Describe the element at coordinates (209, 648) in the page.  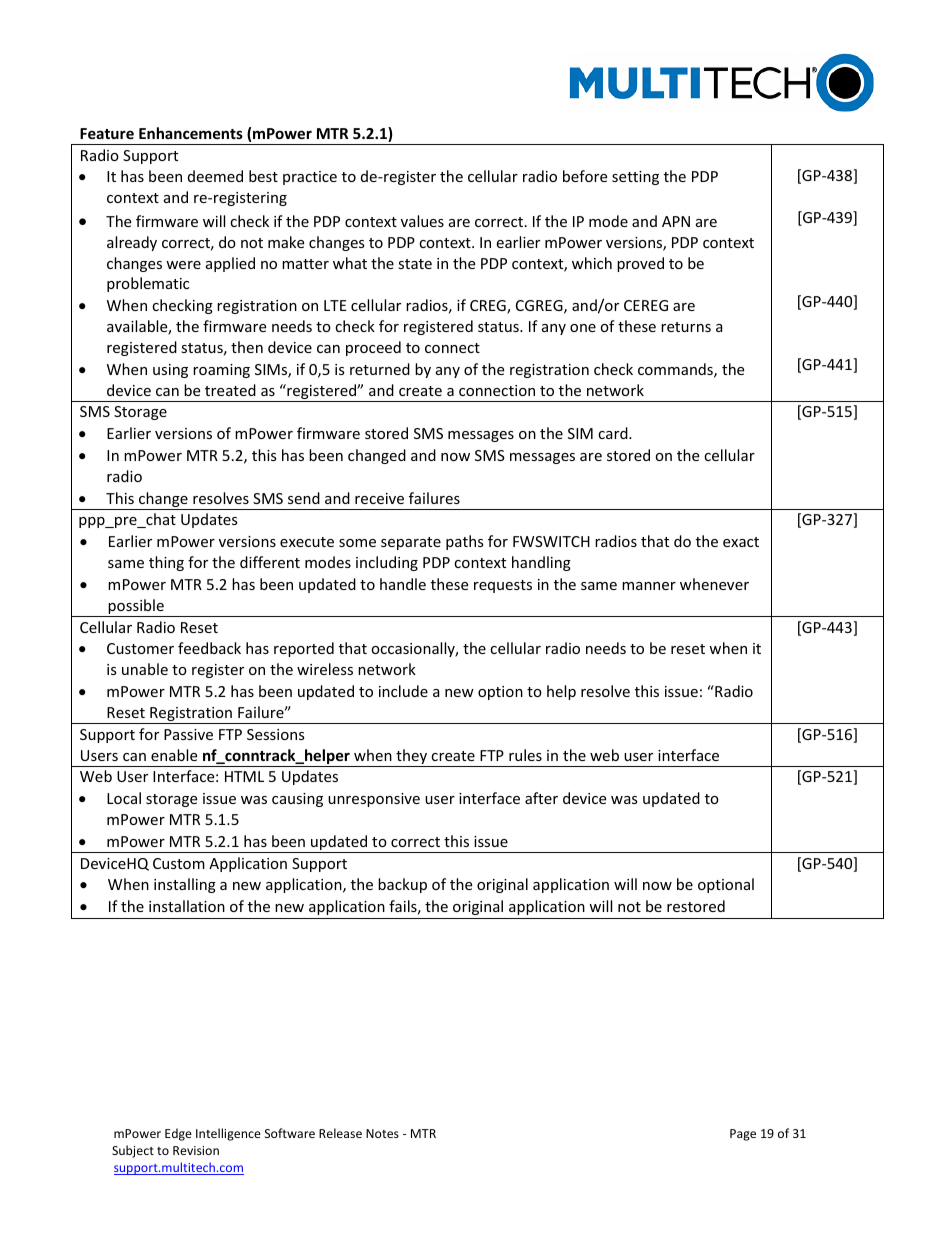
I see `feedback` at that location.
